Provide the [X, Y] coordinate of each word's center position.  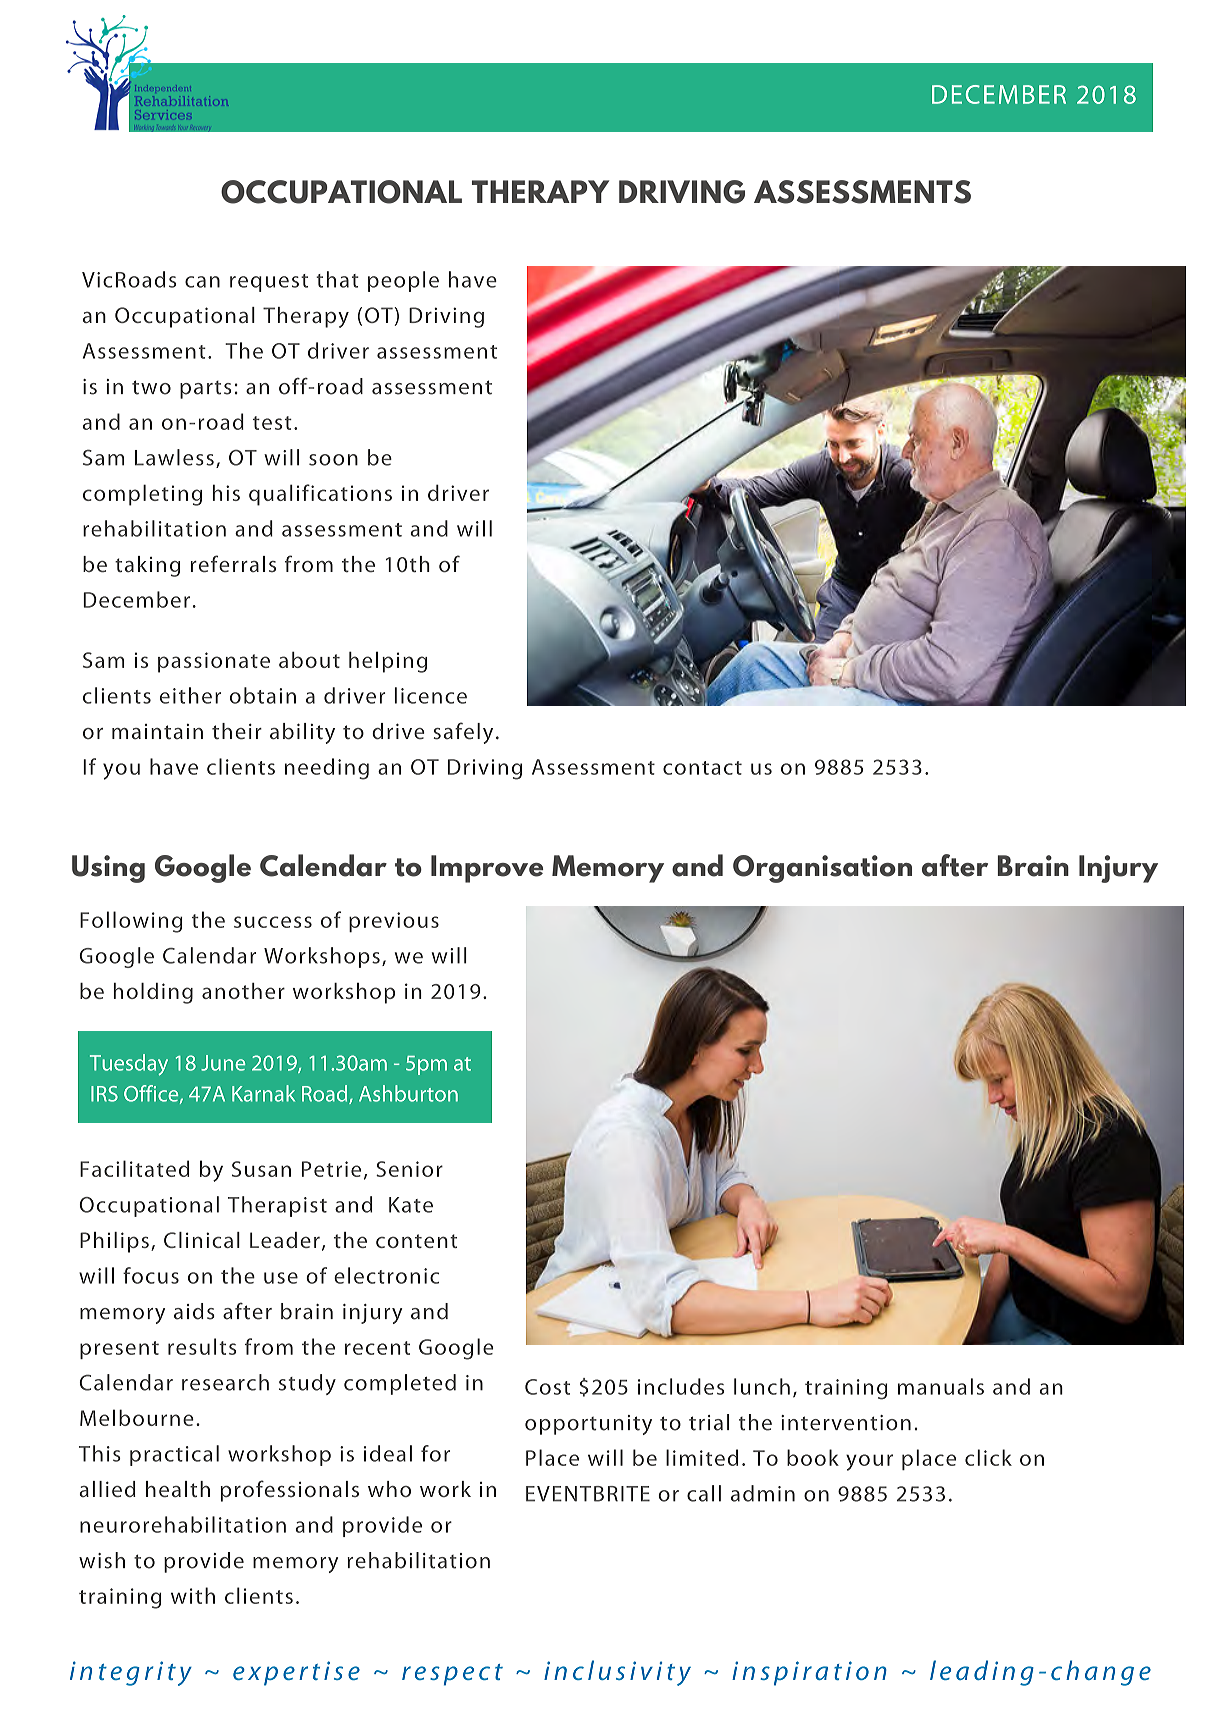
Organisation [822, 869]
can [202, 282]
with [193, 1595]
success [273, 922]
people [403, 281]
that [337, 279]
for [435, 1453]
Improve [487, 869]
